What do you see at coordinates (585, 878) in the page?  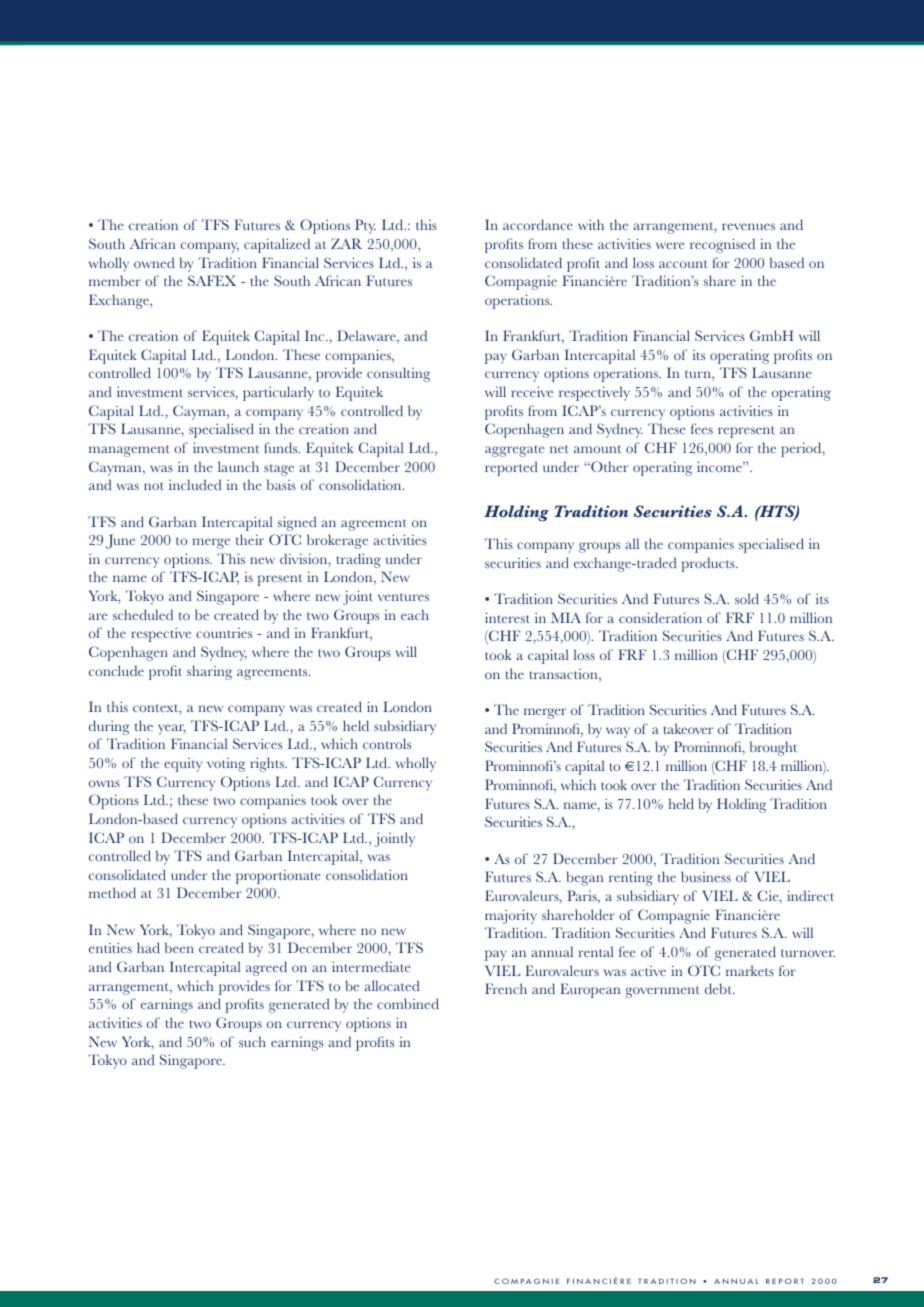 I see `began` at bounding box center [585, 878].
